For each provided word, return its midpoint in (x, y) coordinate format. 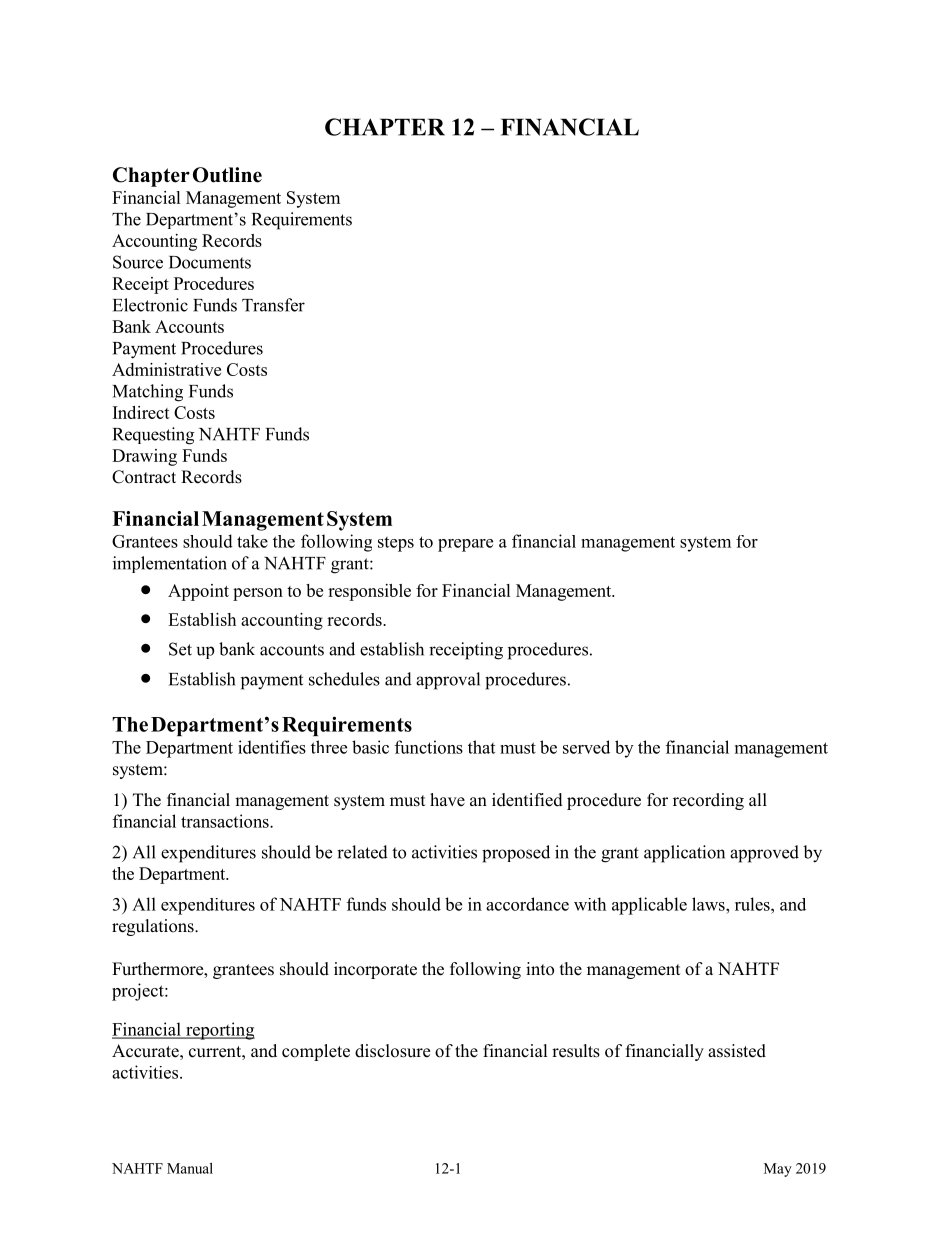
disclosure (392, 1051)
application (684, 854)
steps (396, 544)
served (586, 747)
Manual (190, 1168)
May (778, 1170)
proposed (516, 854)
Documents (210, 262)
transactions (226, 821)
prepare (465, 545)
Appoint (198, 592)
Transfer (273, 305)
